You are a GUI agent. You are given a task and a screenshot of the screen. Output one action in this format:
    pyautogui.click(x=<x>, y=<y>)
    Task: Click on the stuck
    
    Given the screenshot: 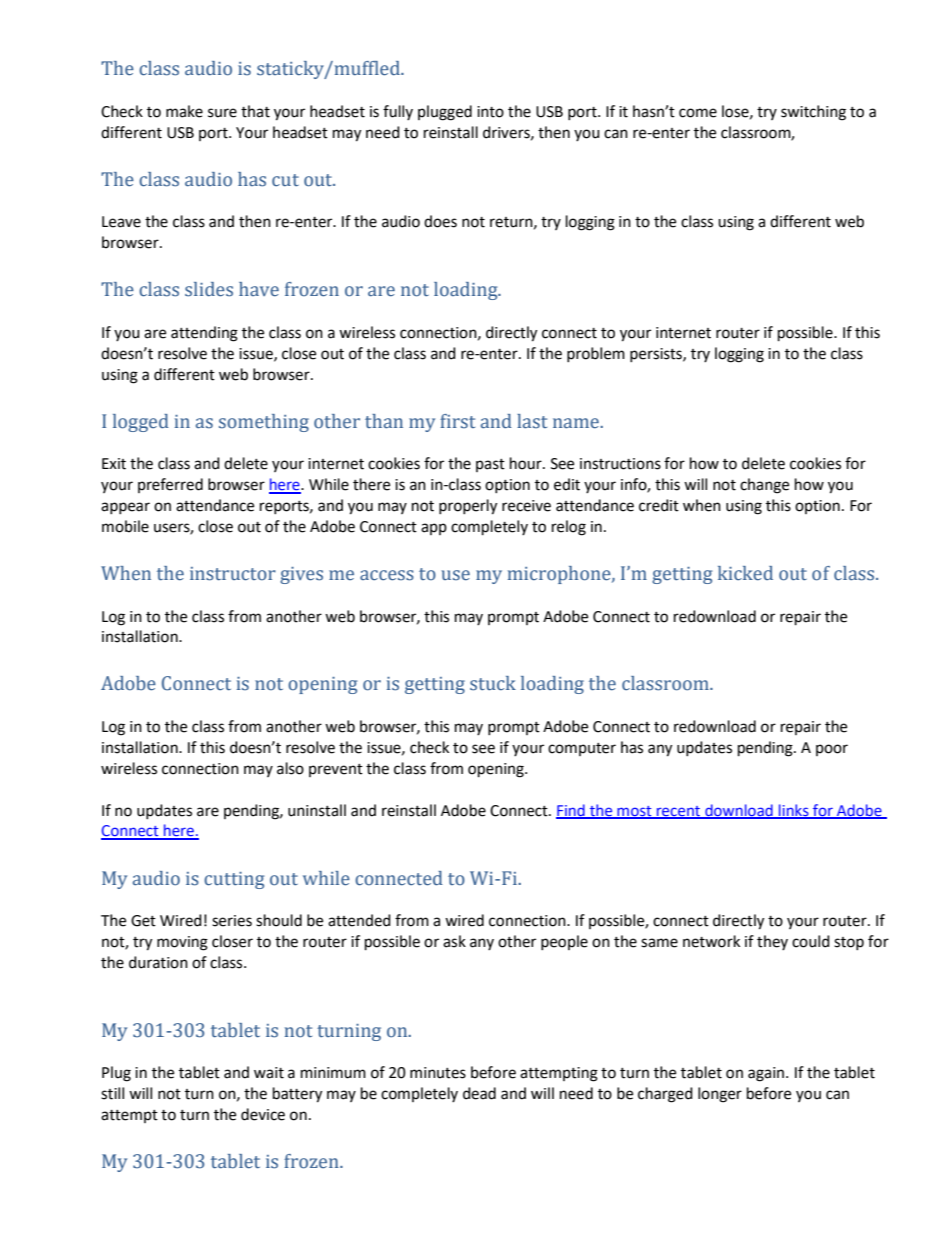 What is the action you would take?
    pyautogui.click(x=493, y=683)
